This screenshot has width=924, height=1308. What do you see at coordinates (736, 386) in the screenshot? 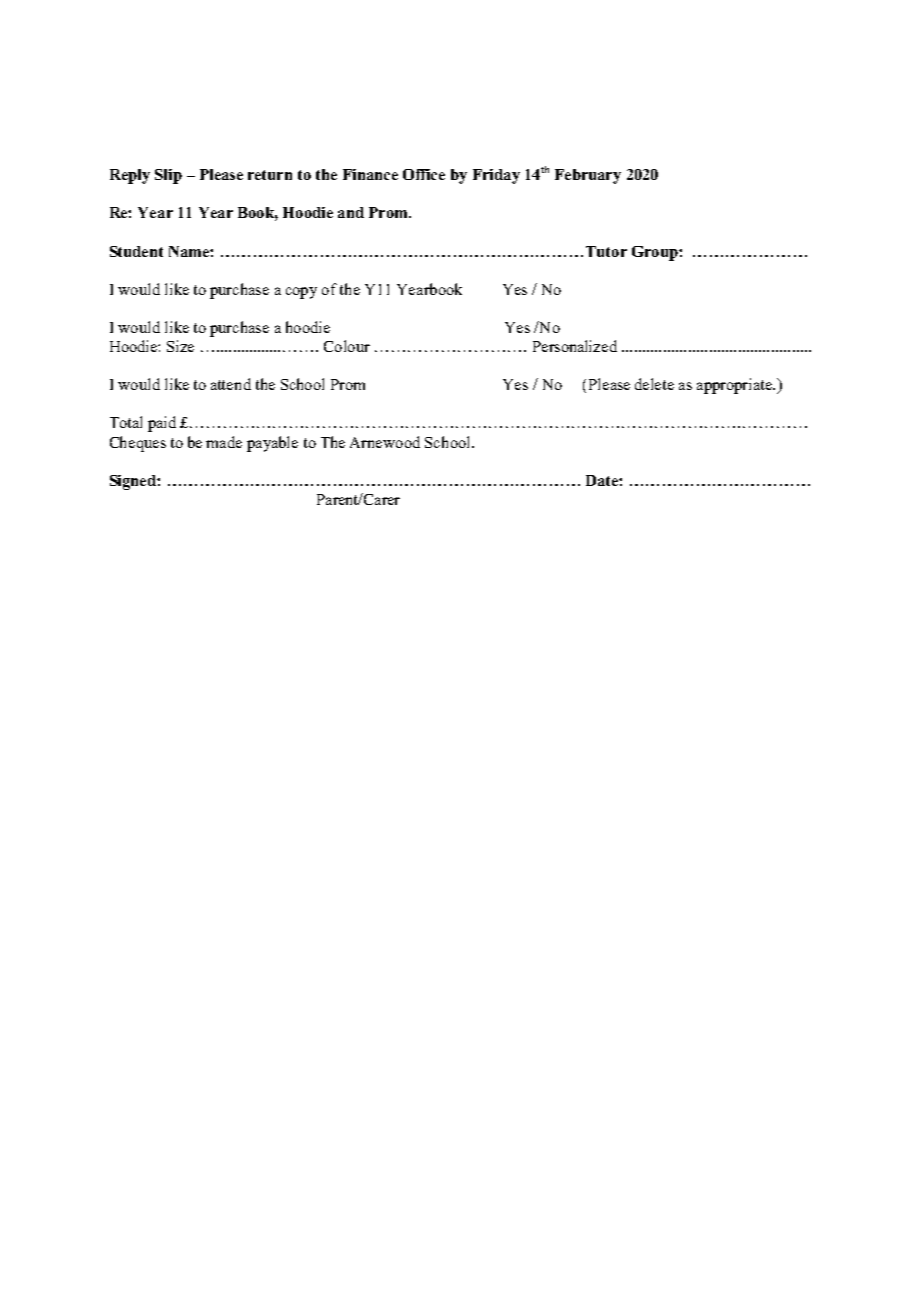
I see `appropriate` at bounding box center [736, 386].
